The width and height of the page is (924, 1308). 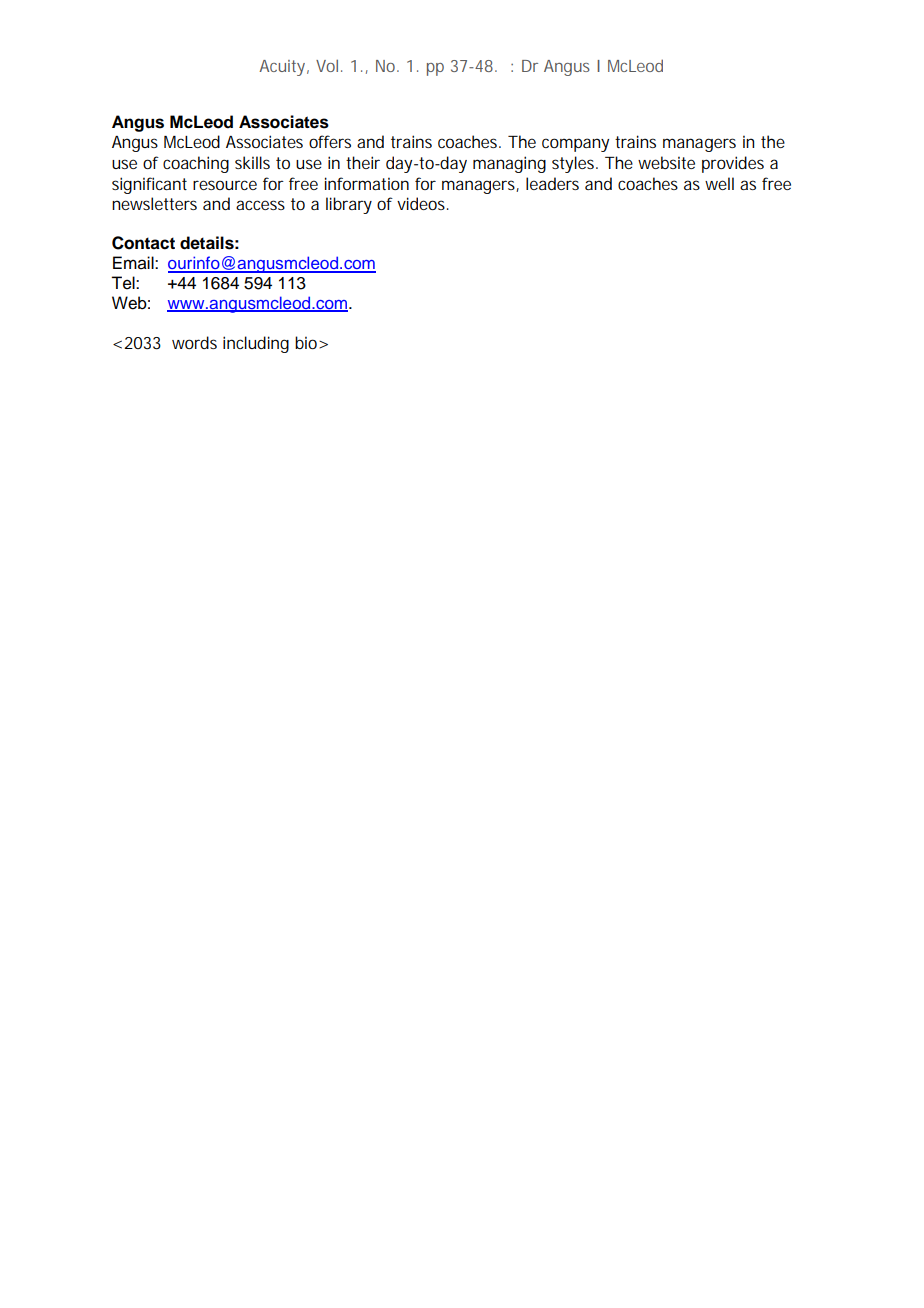 What do you see at coordinates (719, 183) in the page?
I see `well` at bounding box center [719, 183].
